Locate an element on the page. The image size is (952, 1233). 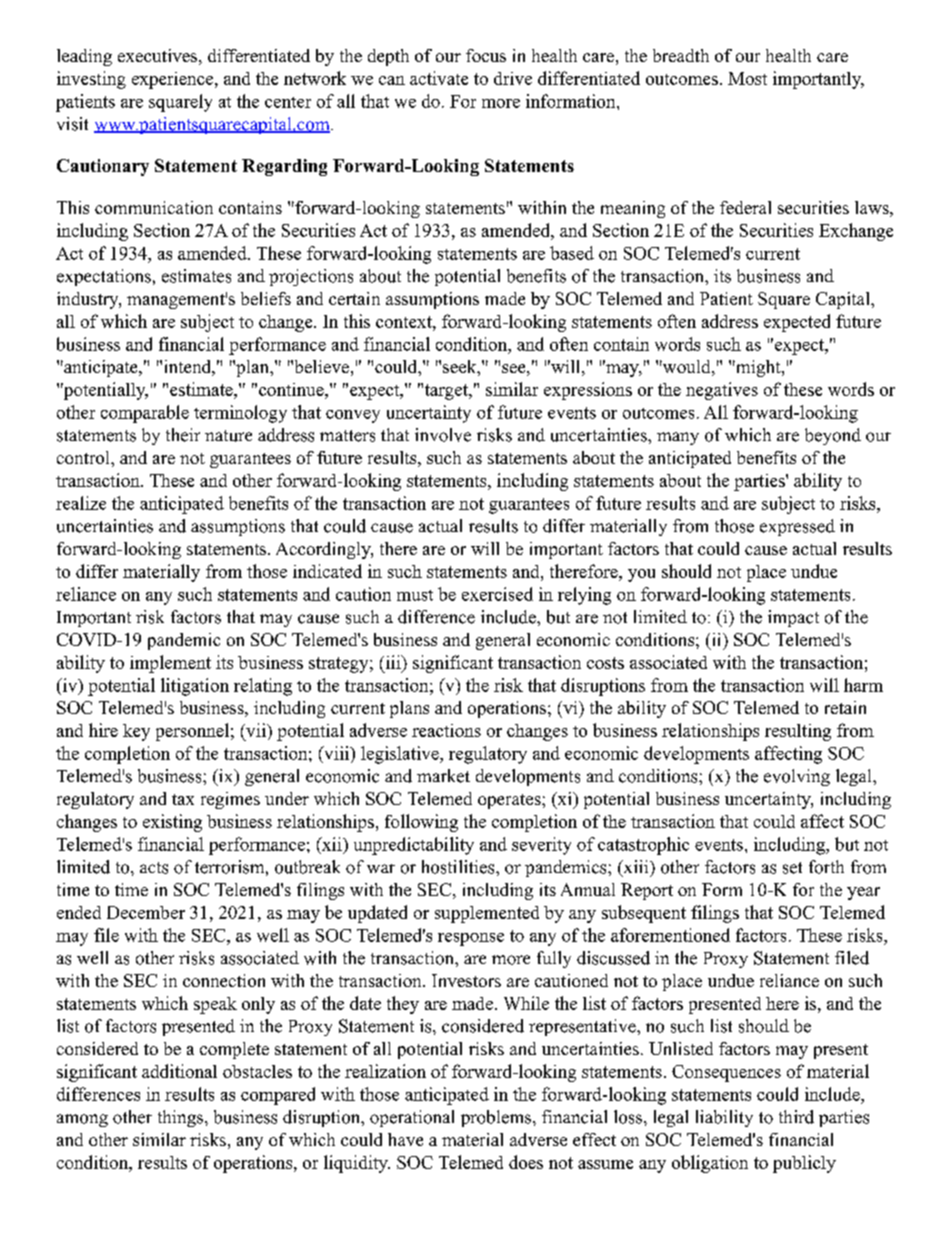
experience is located at coordinates (174, 80).
